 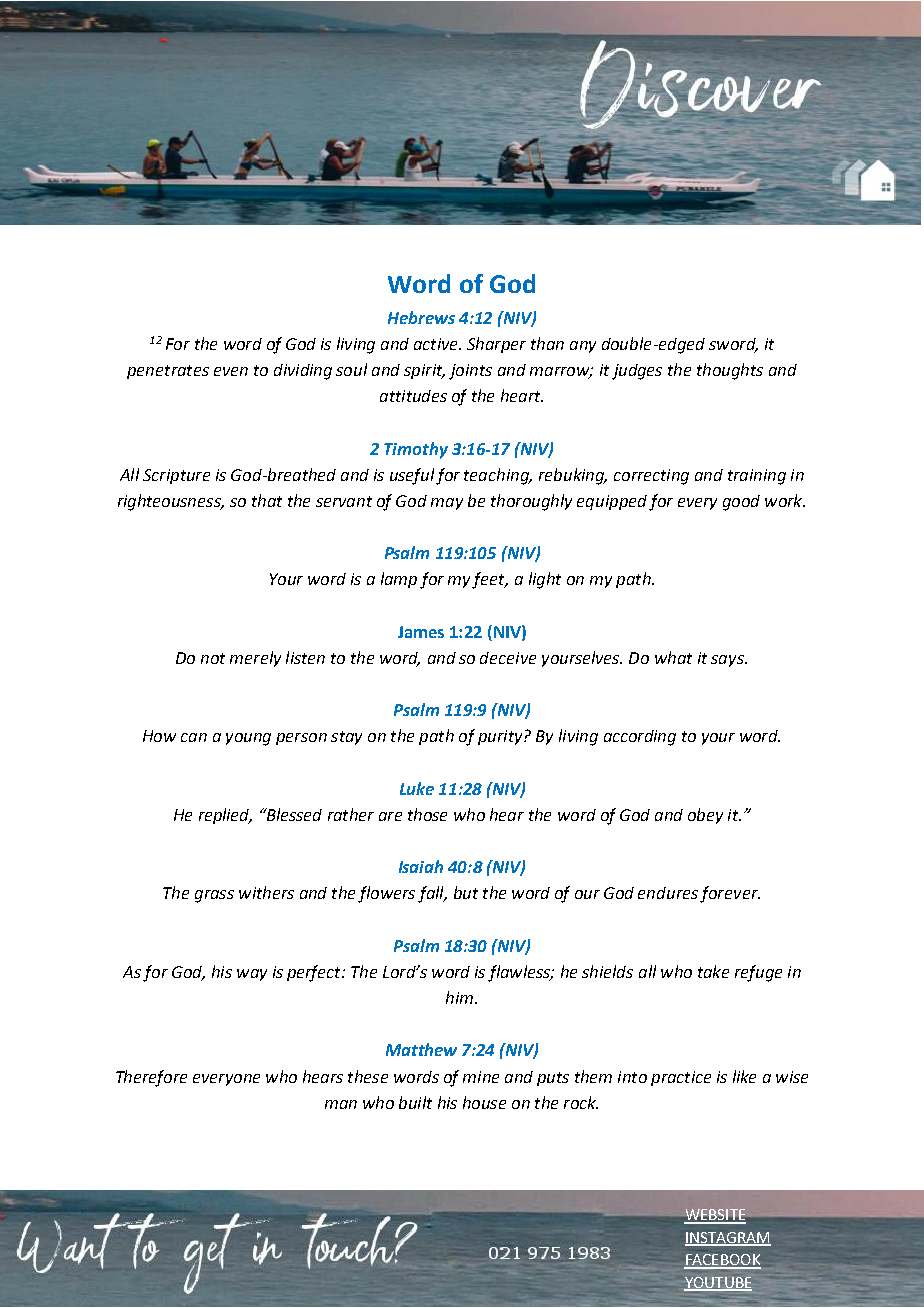 What do you see at coordinates (341, 1104) in the screenshot?
I see `man` at bounding box center [341, 1104].
